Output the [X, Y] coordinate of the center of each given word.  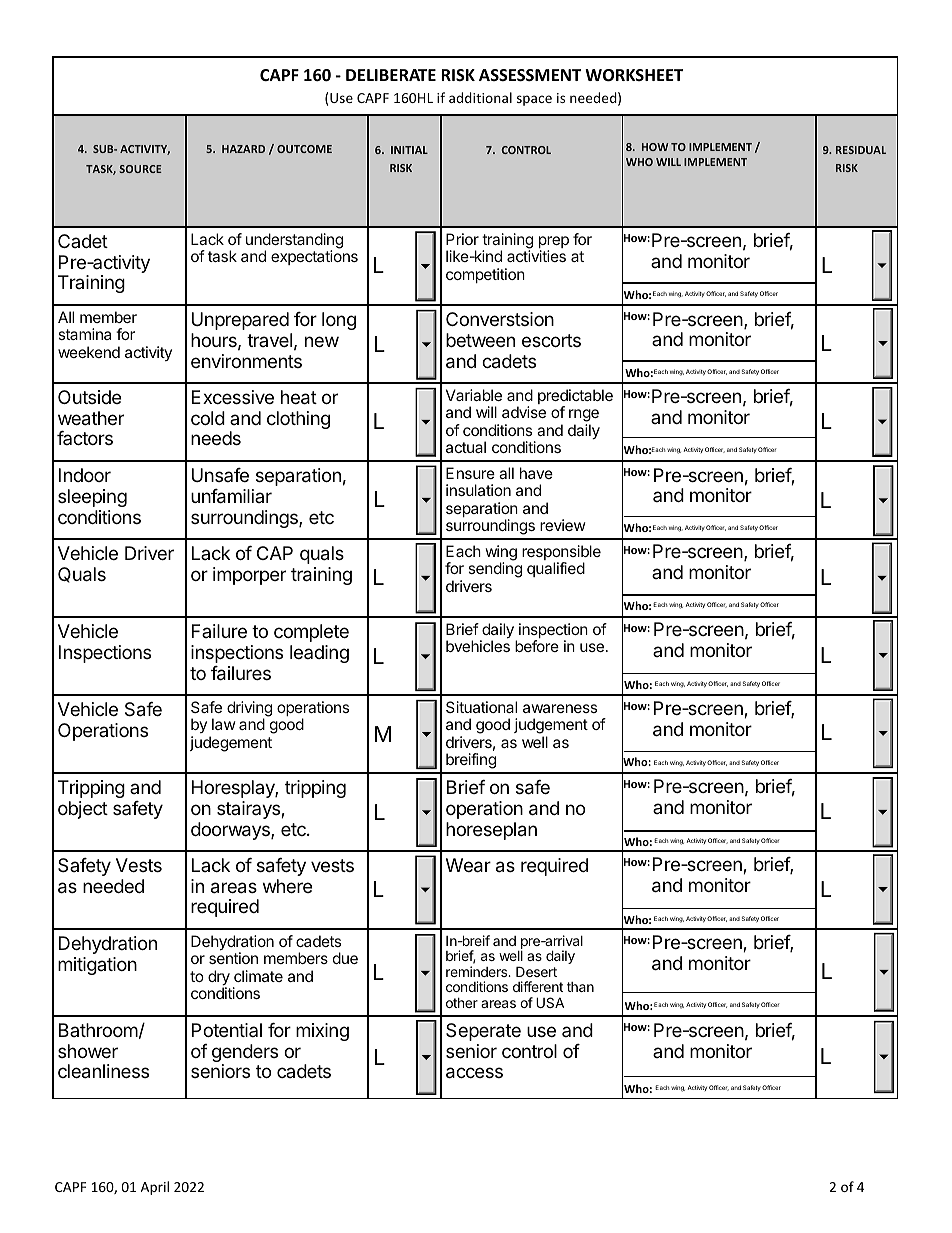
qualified [556, 569]
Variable [474, 395]
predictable [575, 398]
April [155, 1188]
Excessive [233, 397]
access [474, 1073]
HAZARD [243, 149]
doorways [231, 831]
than [580, 987]
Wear [468, 865]
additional [480, 97]
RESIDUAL [861, 150]
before [537, 646]
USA [550, 1002]
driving [249, 710]
